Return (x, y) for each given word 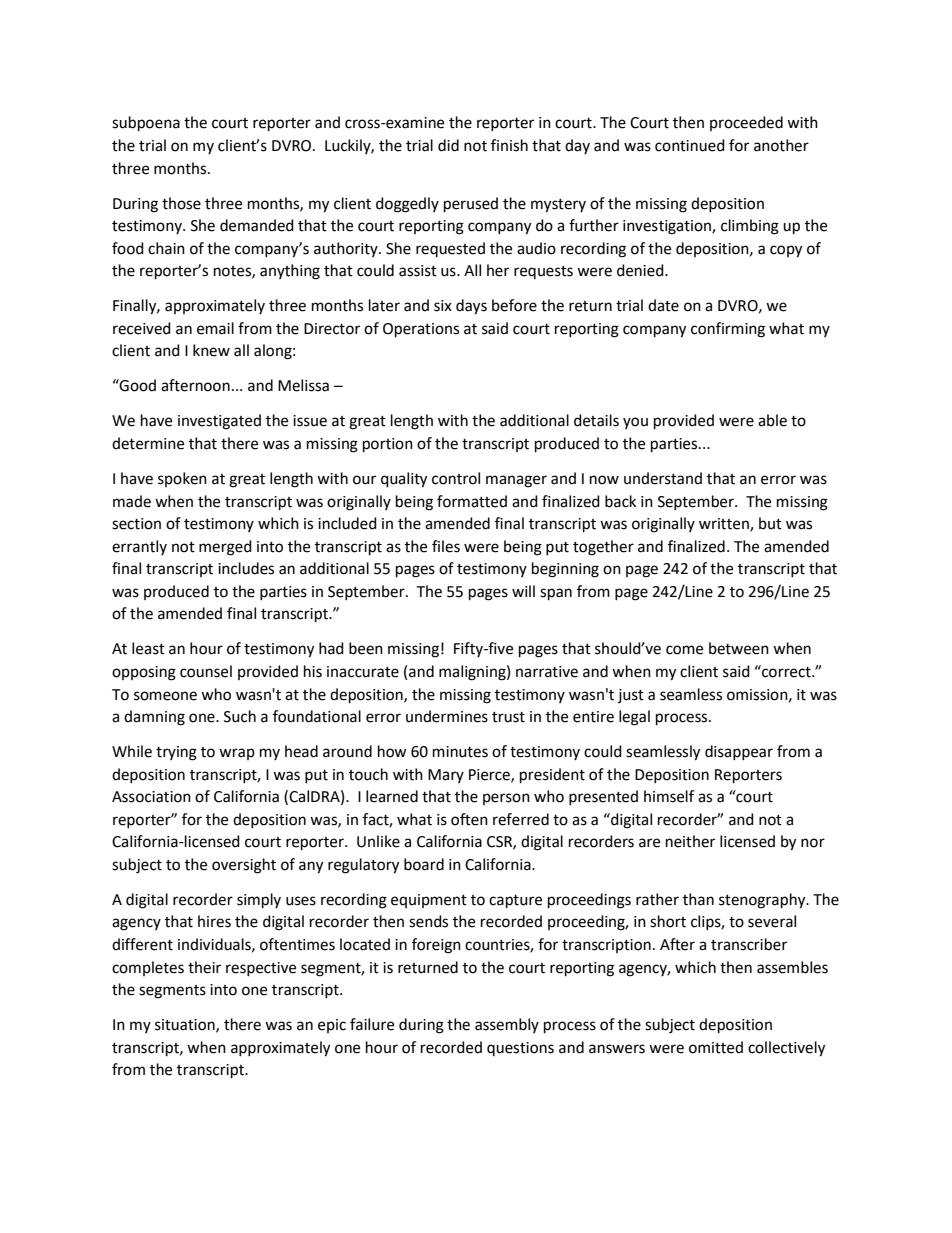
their (204, 967)
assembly (507, 1025)
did (448, 145)
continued (690, 145)
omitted (716, 1047)
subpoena (146, 124)
